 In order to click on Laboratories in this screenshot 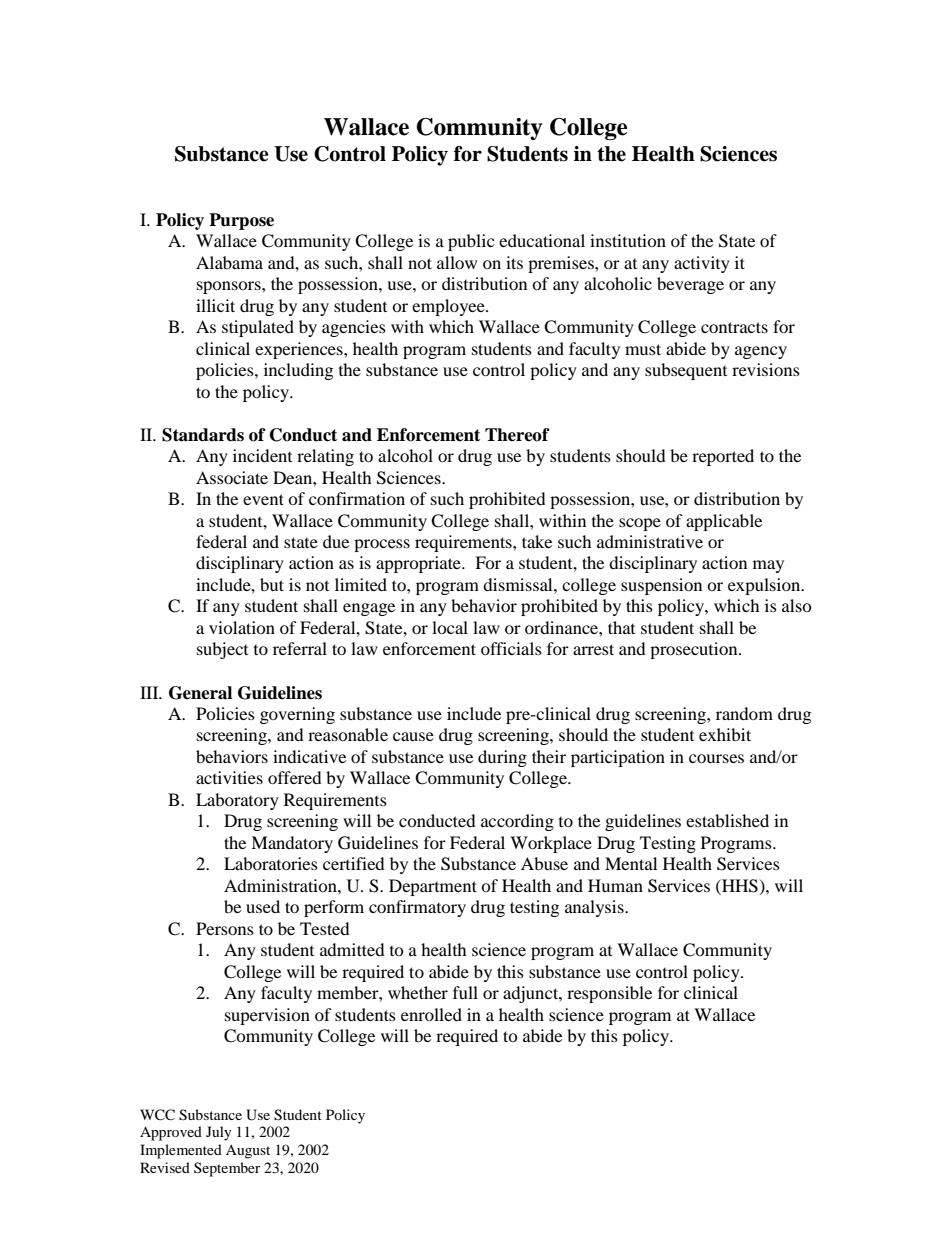, I will do `click(271, 863)`.
